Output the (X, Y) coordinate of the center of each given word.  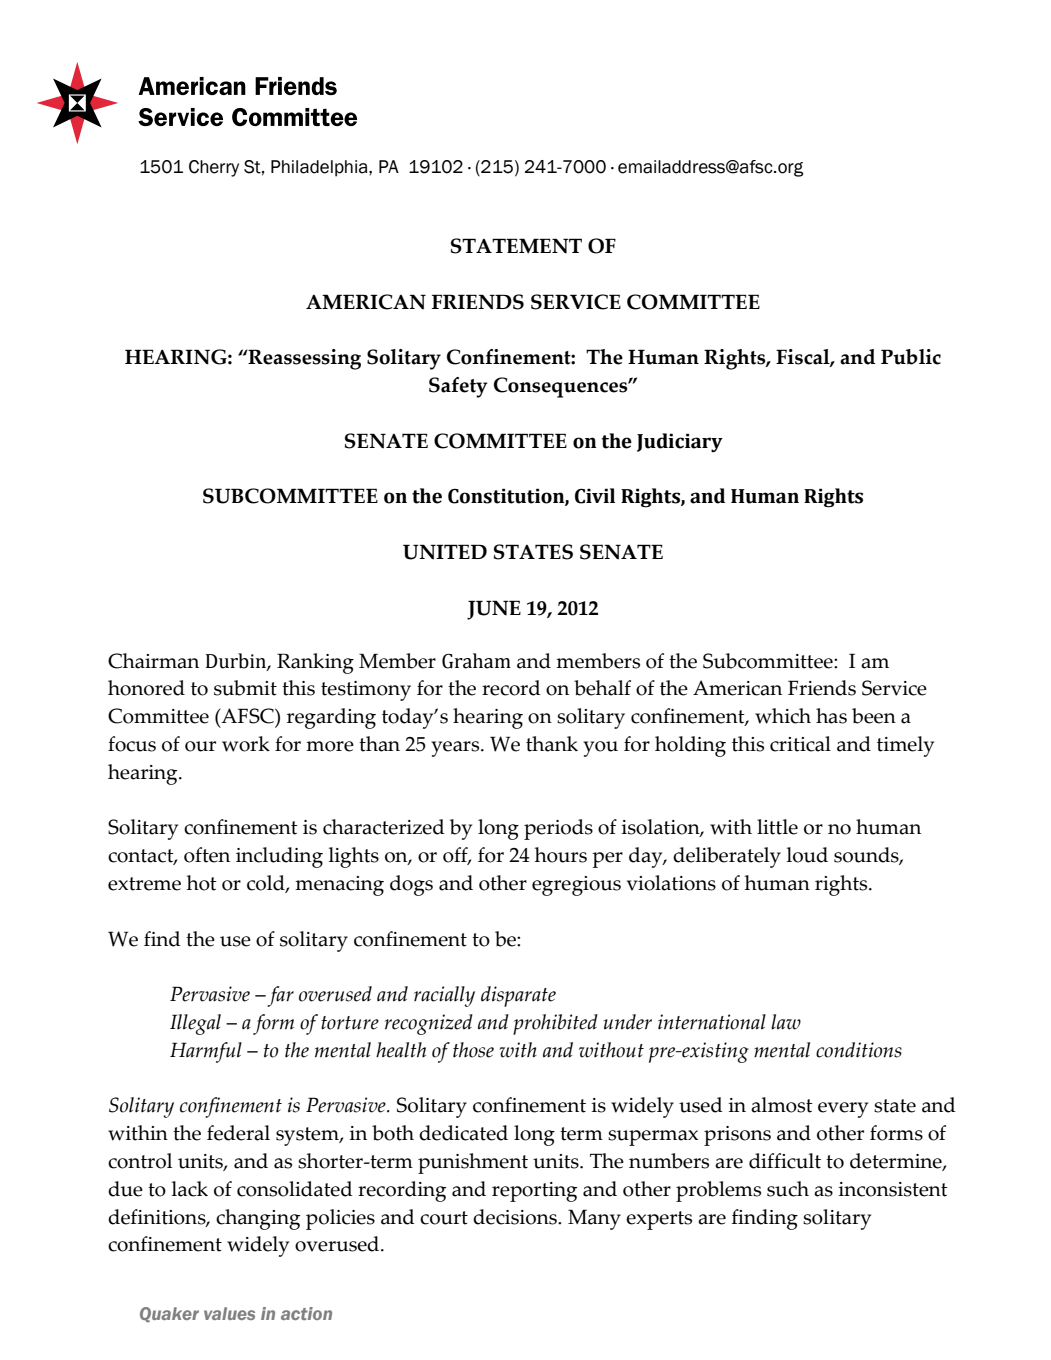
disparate (518, 996)
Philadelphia (320, 168)
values (229, 1313)
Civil (595, 496)
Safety (458, 387)
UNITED (445, 552)
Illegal (195, 1024)
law (786, 1022)
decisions (516, 1217)
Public (911, 357)
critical (800, 744)
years (456, 749)
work (246, 744)
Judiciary (680, 442)
